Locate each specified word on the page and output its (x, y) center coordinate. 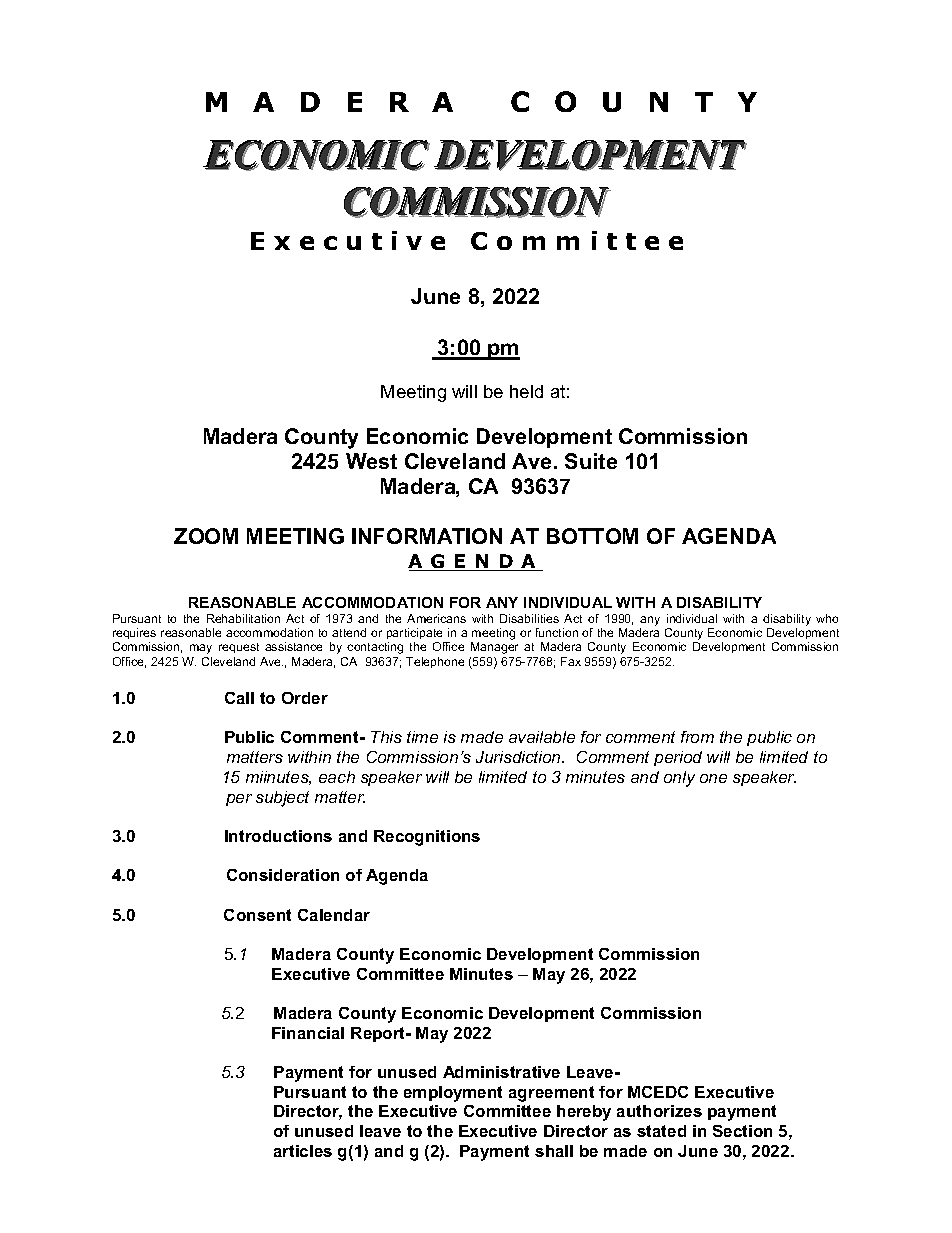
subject (282, 799)
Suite (591, 461)
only (679, 779)
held (526, 391)
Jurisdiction (519, 757)
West (371, 461)
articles (303, 1151)
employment (453, 1094)
